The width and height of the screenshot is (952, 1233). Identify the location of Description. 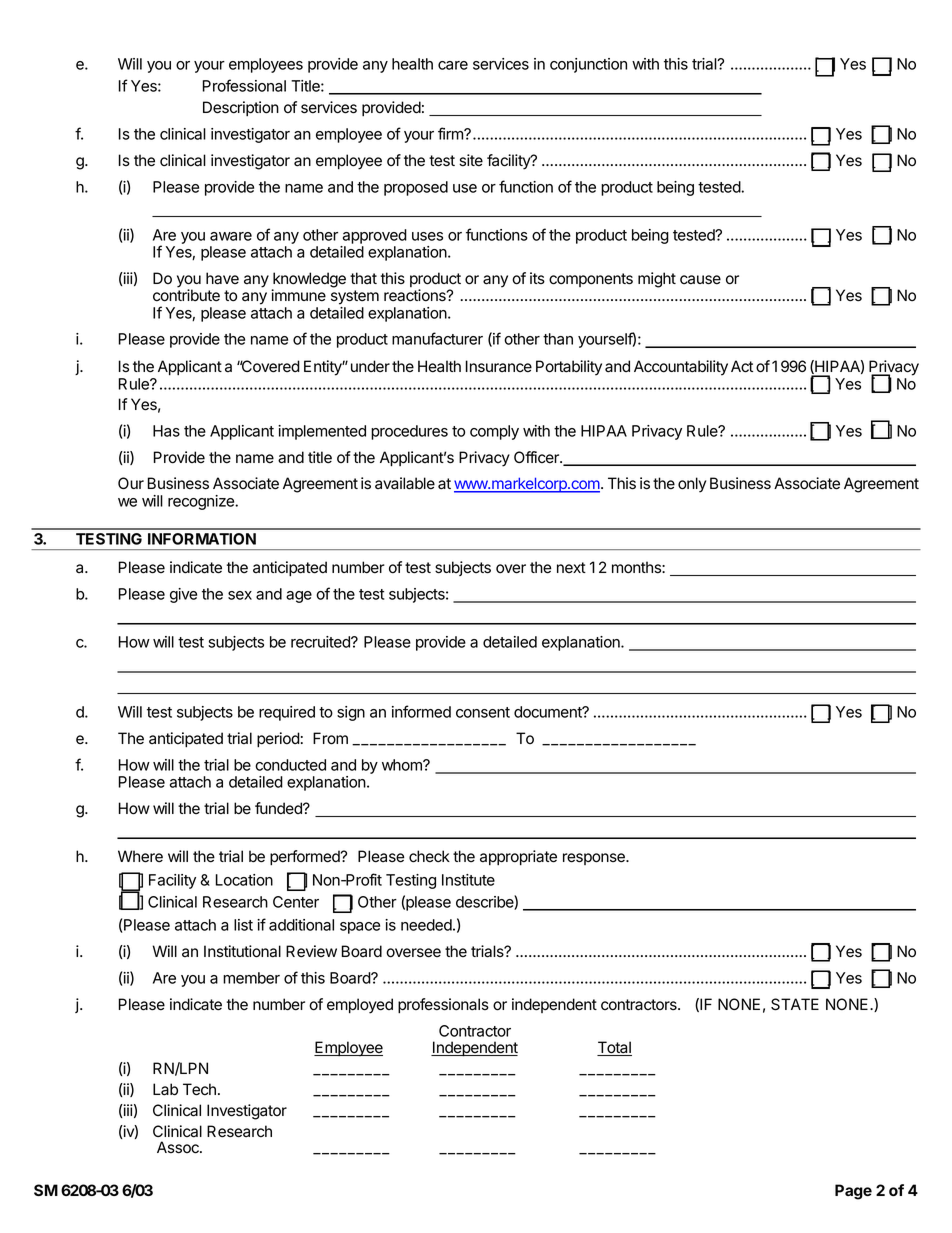
(241, 108).
